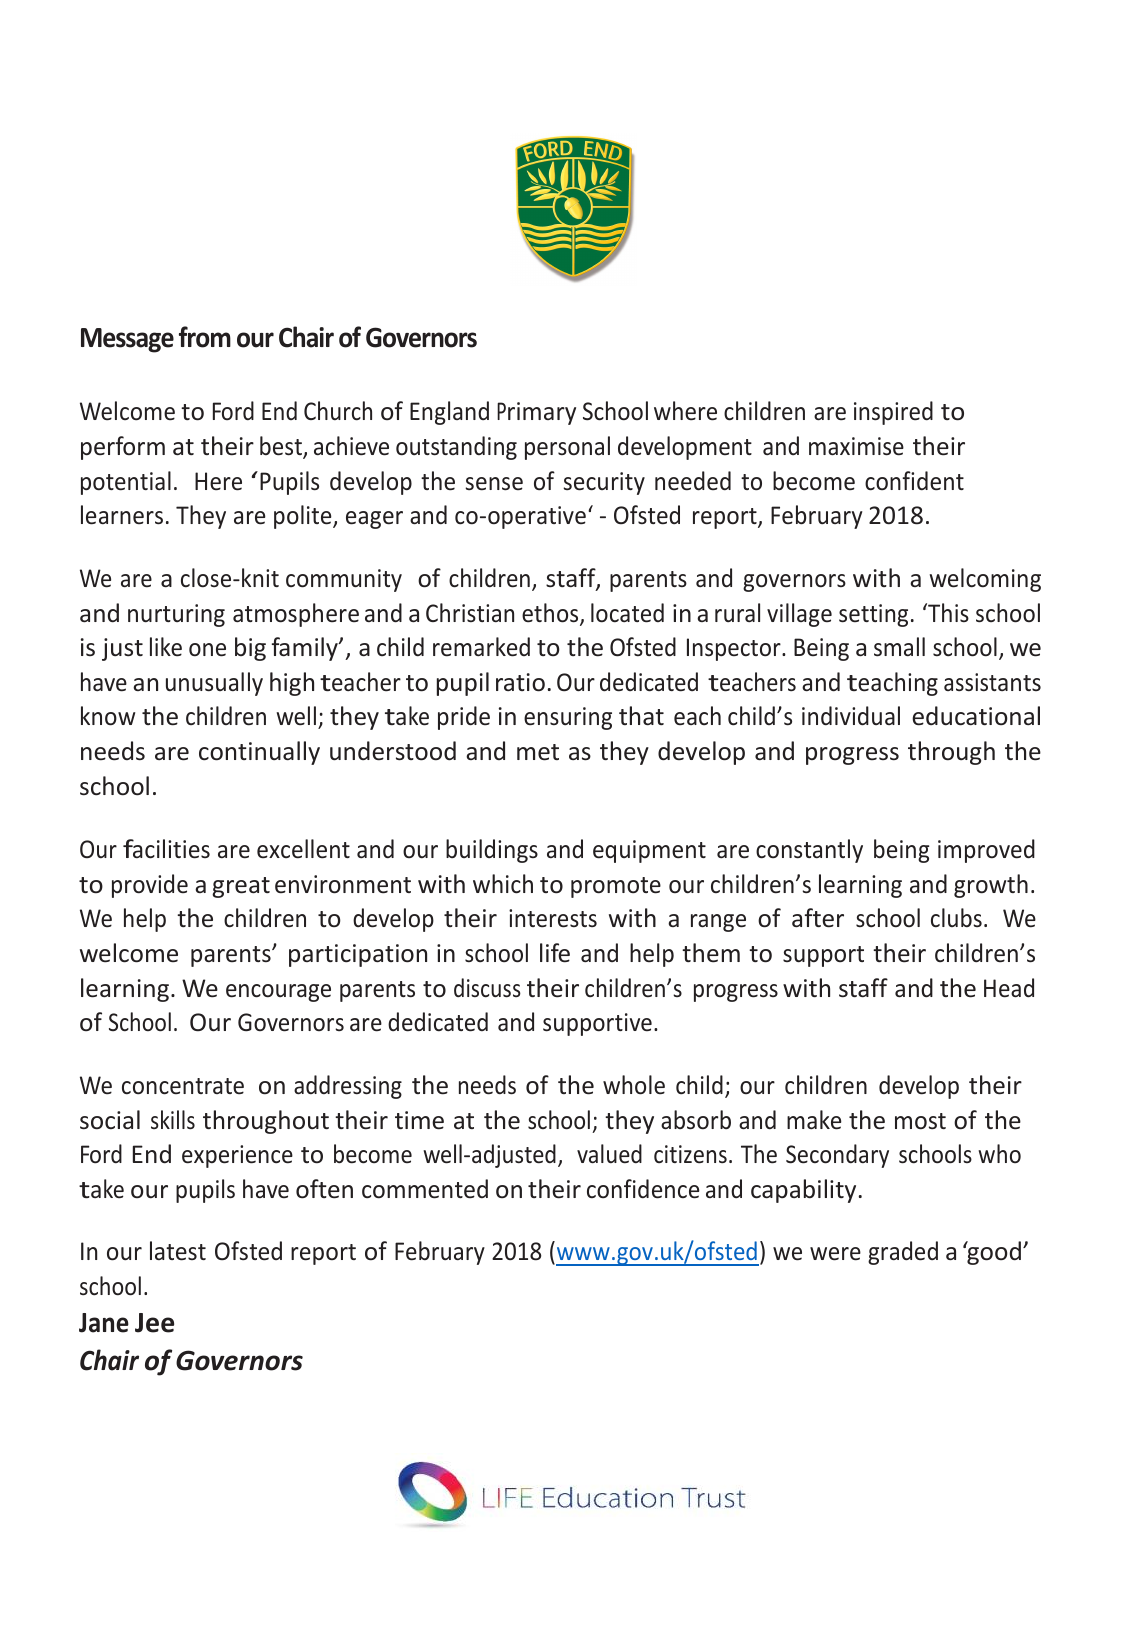 The width and height of the screenshot is (1148, 1628). What do you see at coordinates (555, 953) in the screenshot?
I see `life` at bounding box center [555, 953].
